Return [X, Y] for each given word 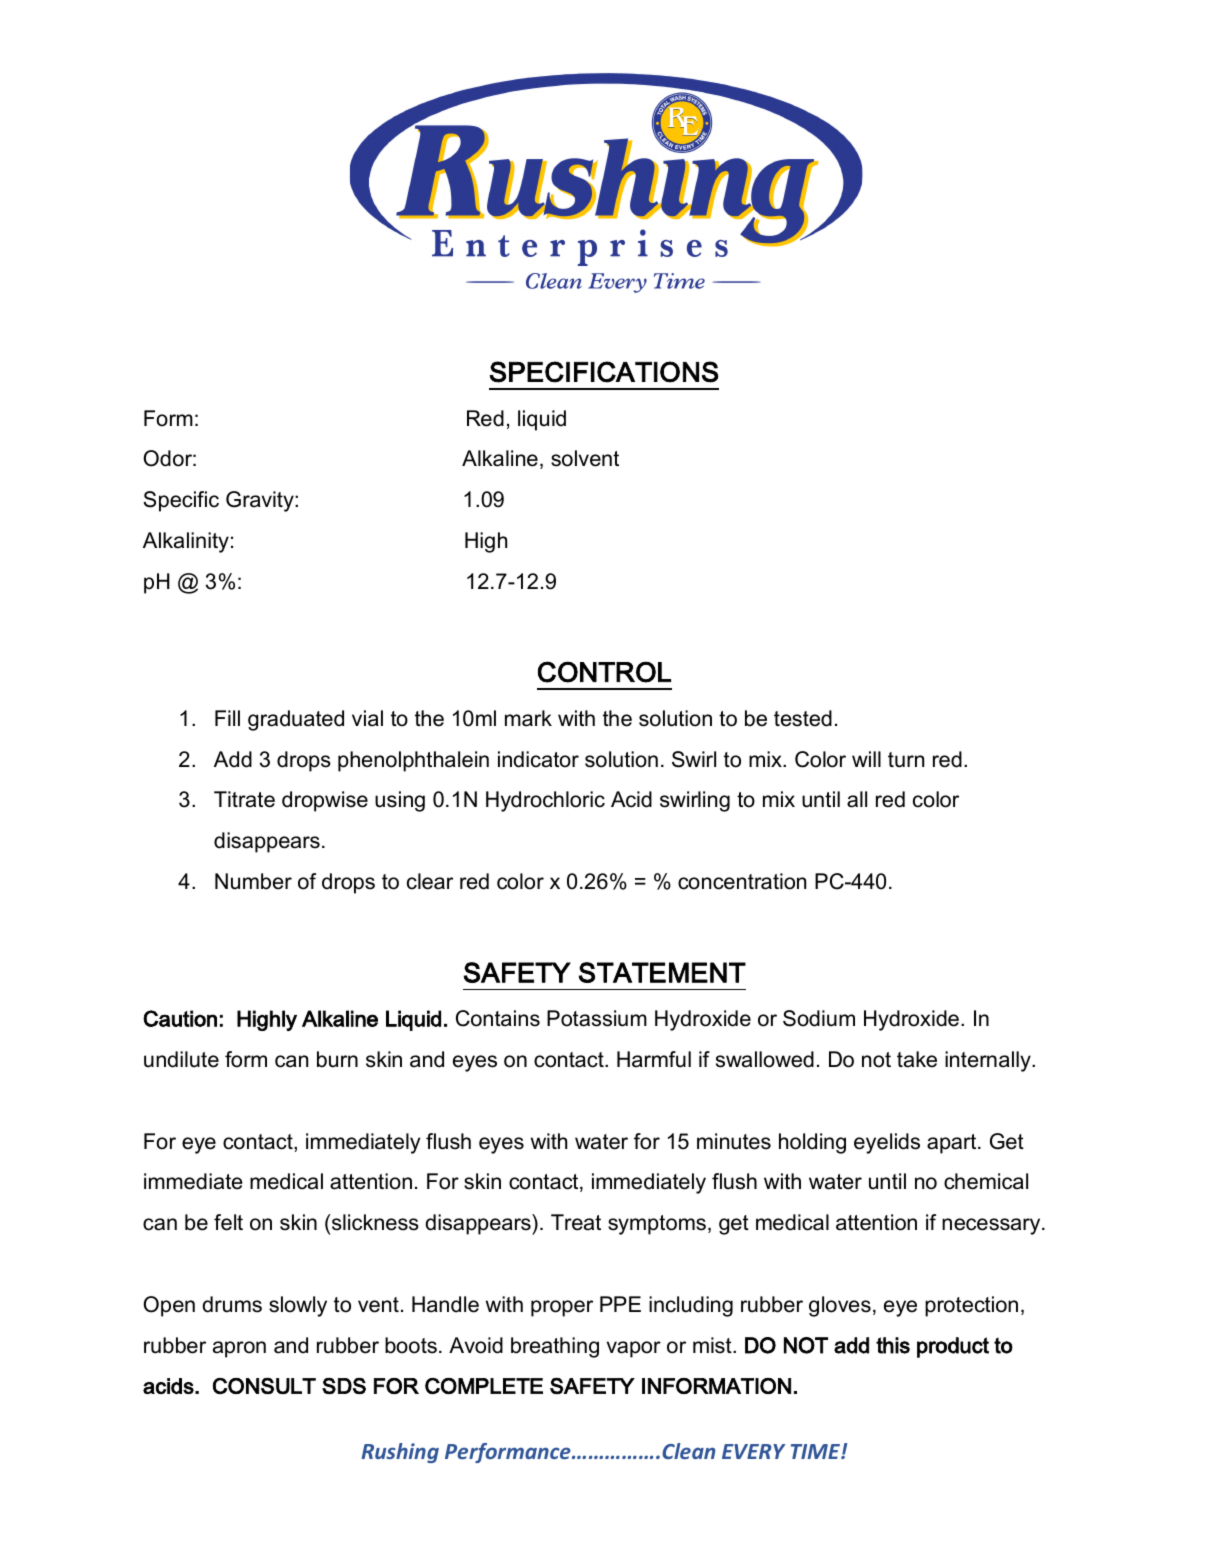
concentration [742, 881]
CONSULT [264, 1386]
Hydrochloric [545, 801]
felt [228, 1222]
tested [803, 718]
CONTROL [604, 672]
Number [253, 881]
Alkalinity [186, 542]
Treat [576, 1222]
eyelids [887, 1143]
